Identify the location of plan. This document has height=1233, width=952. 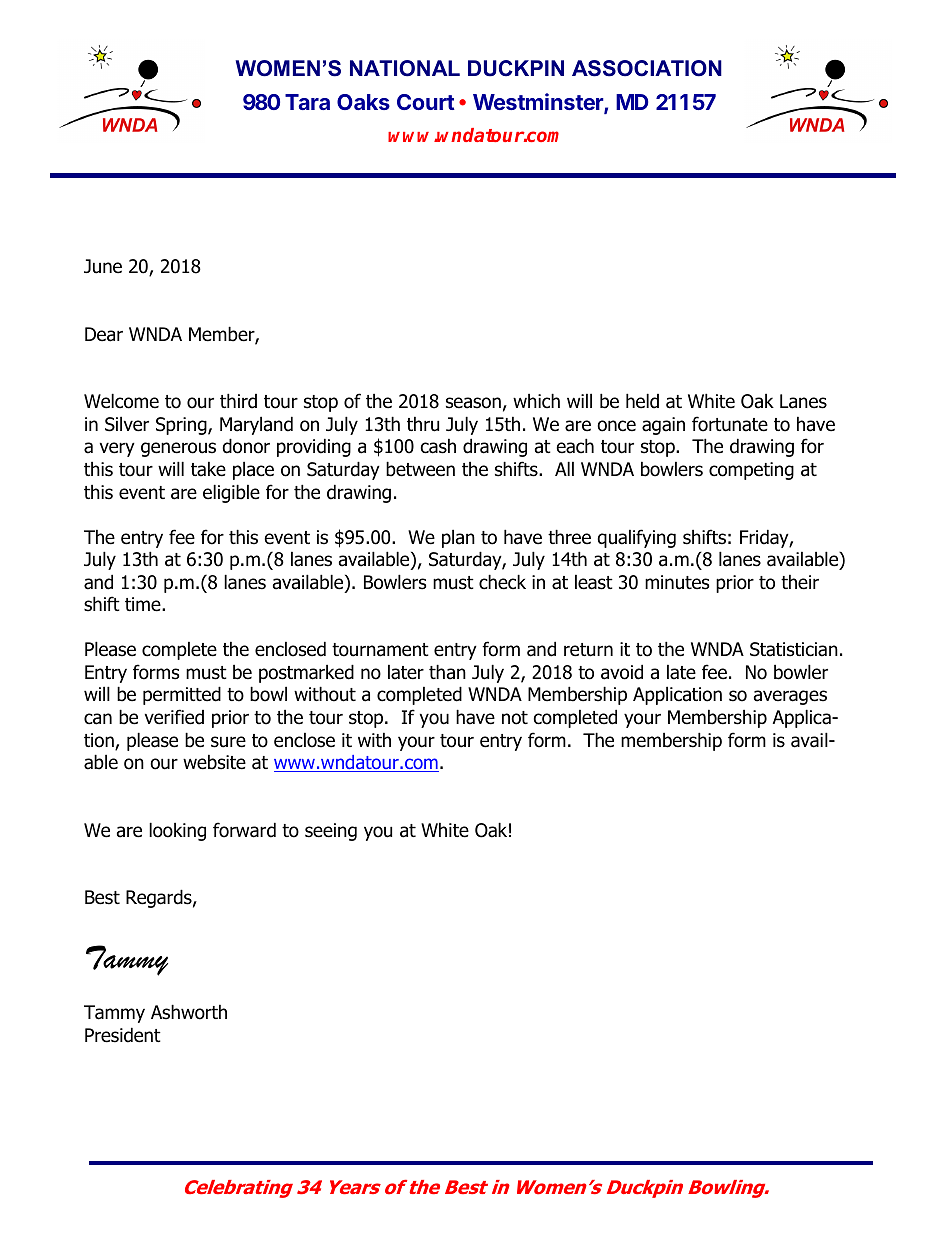
(458, 538).
